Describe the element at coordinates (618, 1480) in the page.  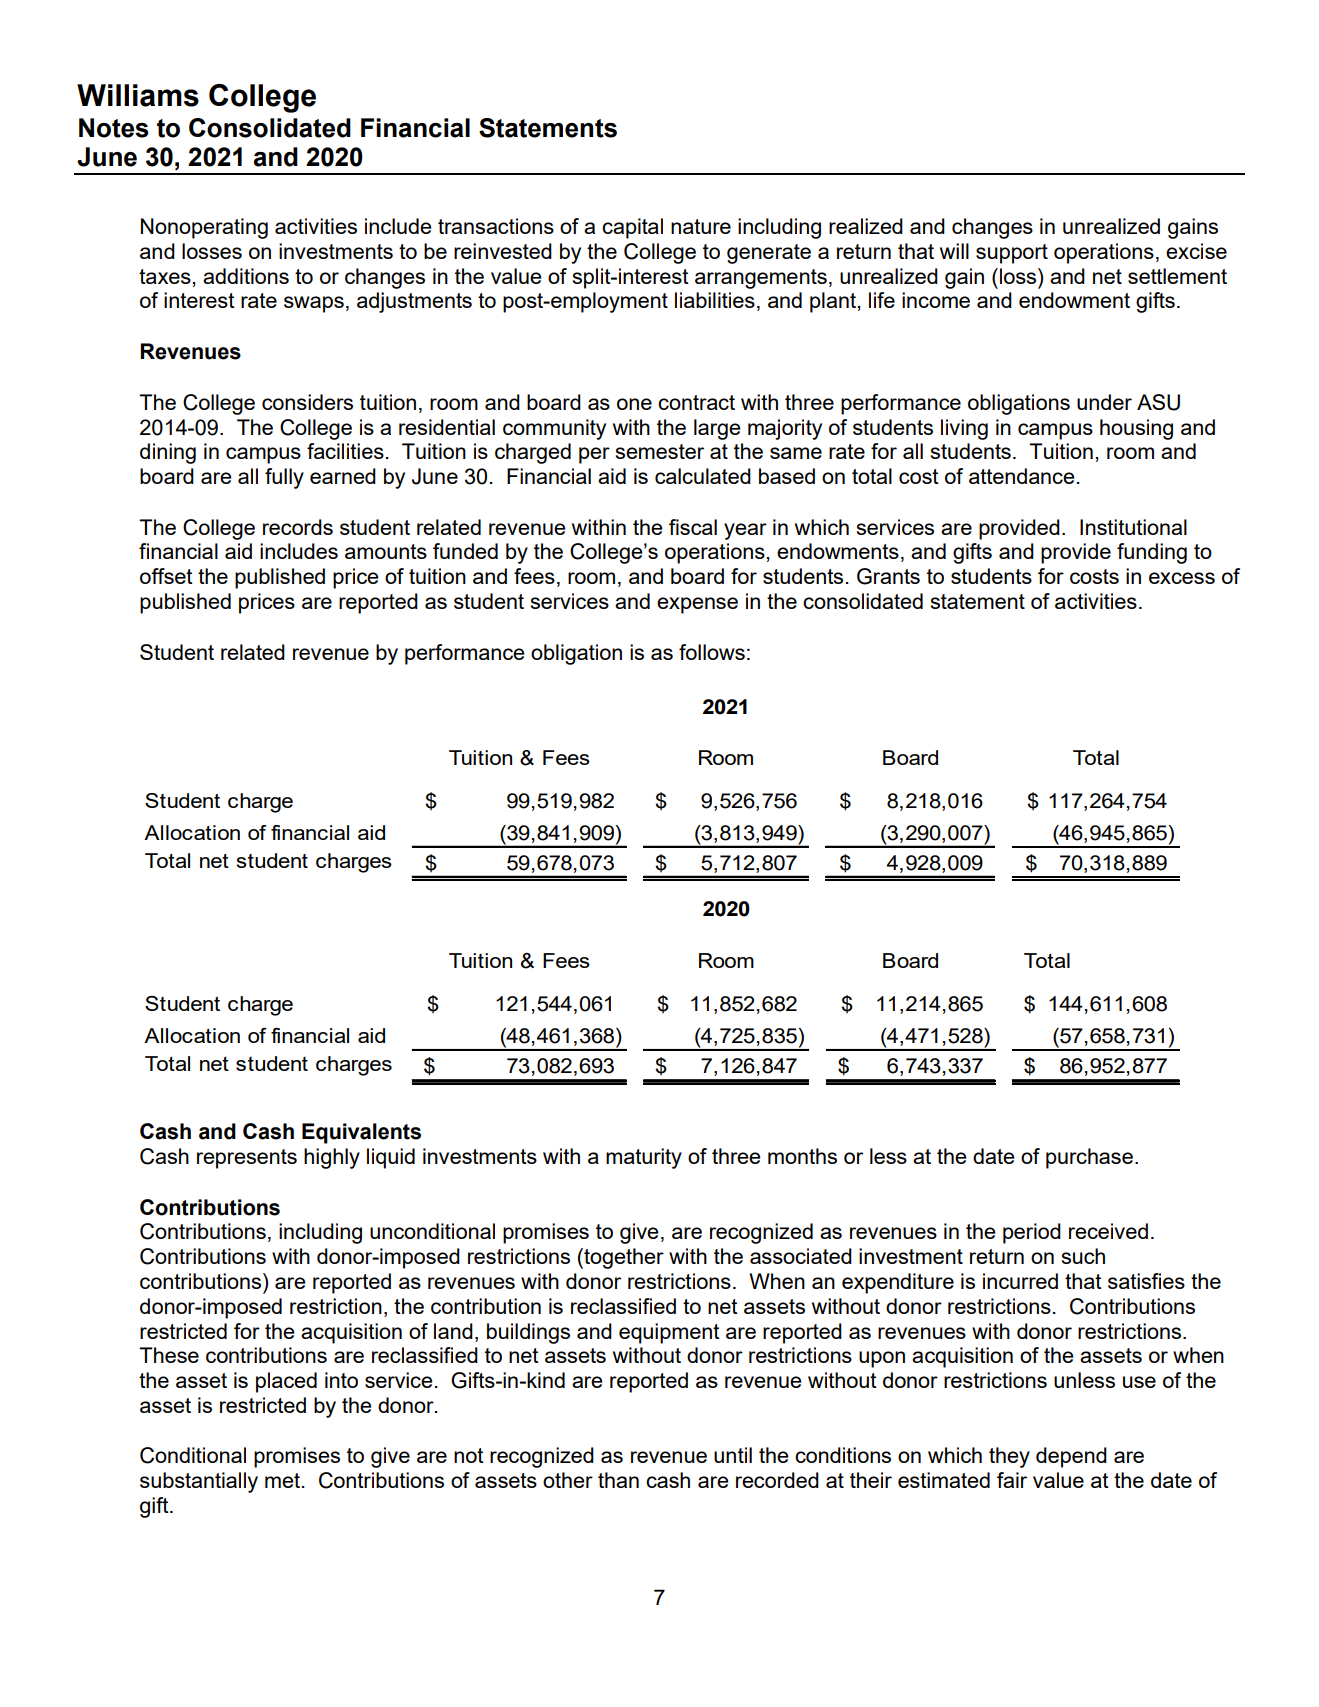
I see `than` at that location.
